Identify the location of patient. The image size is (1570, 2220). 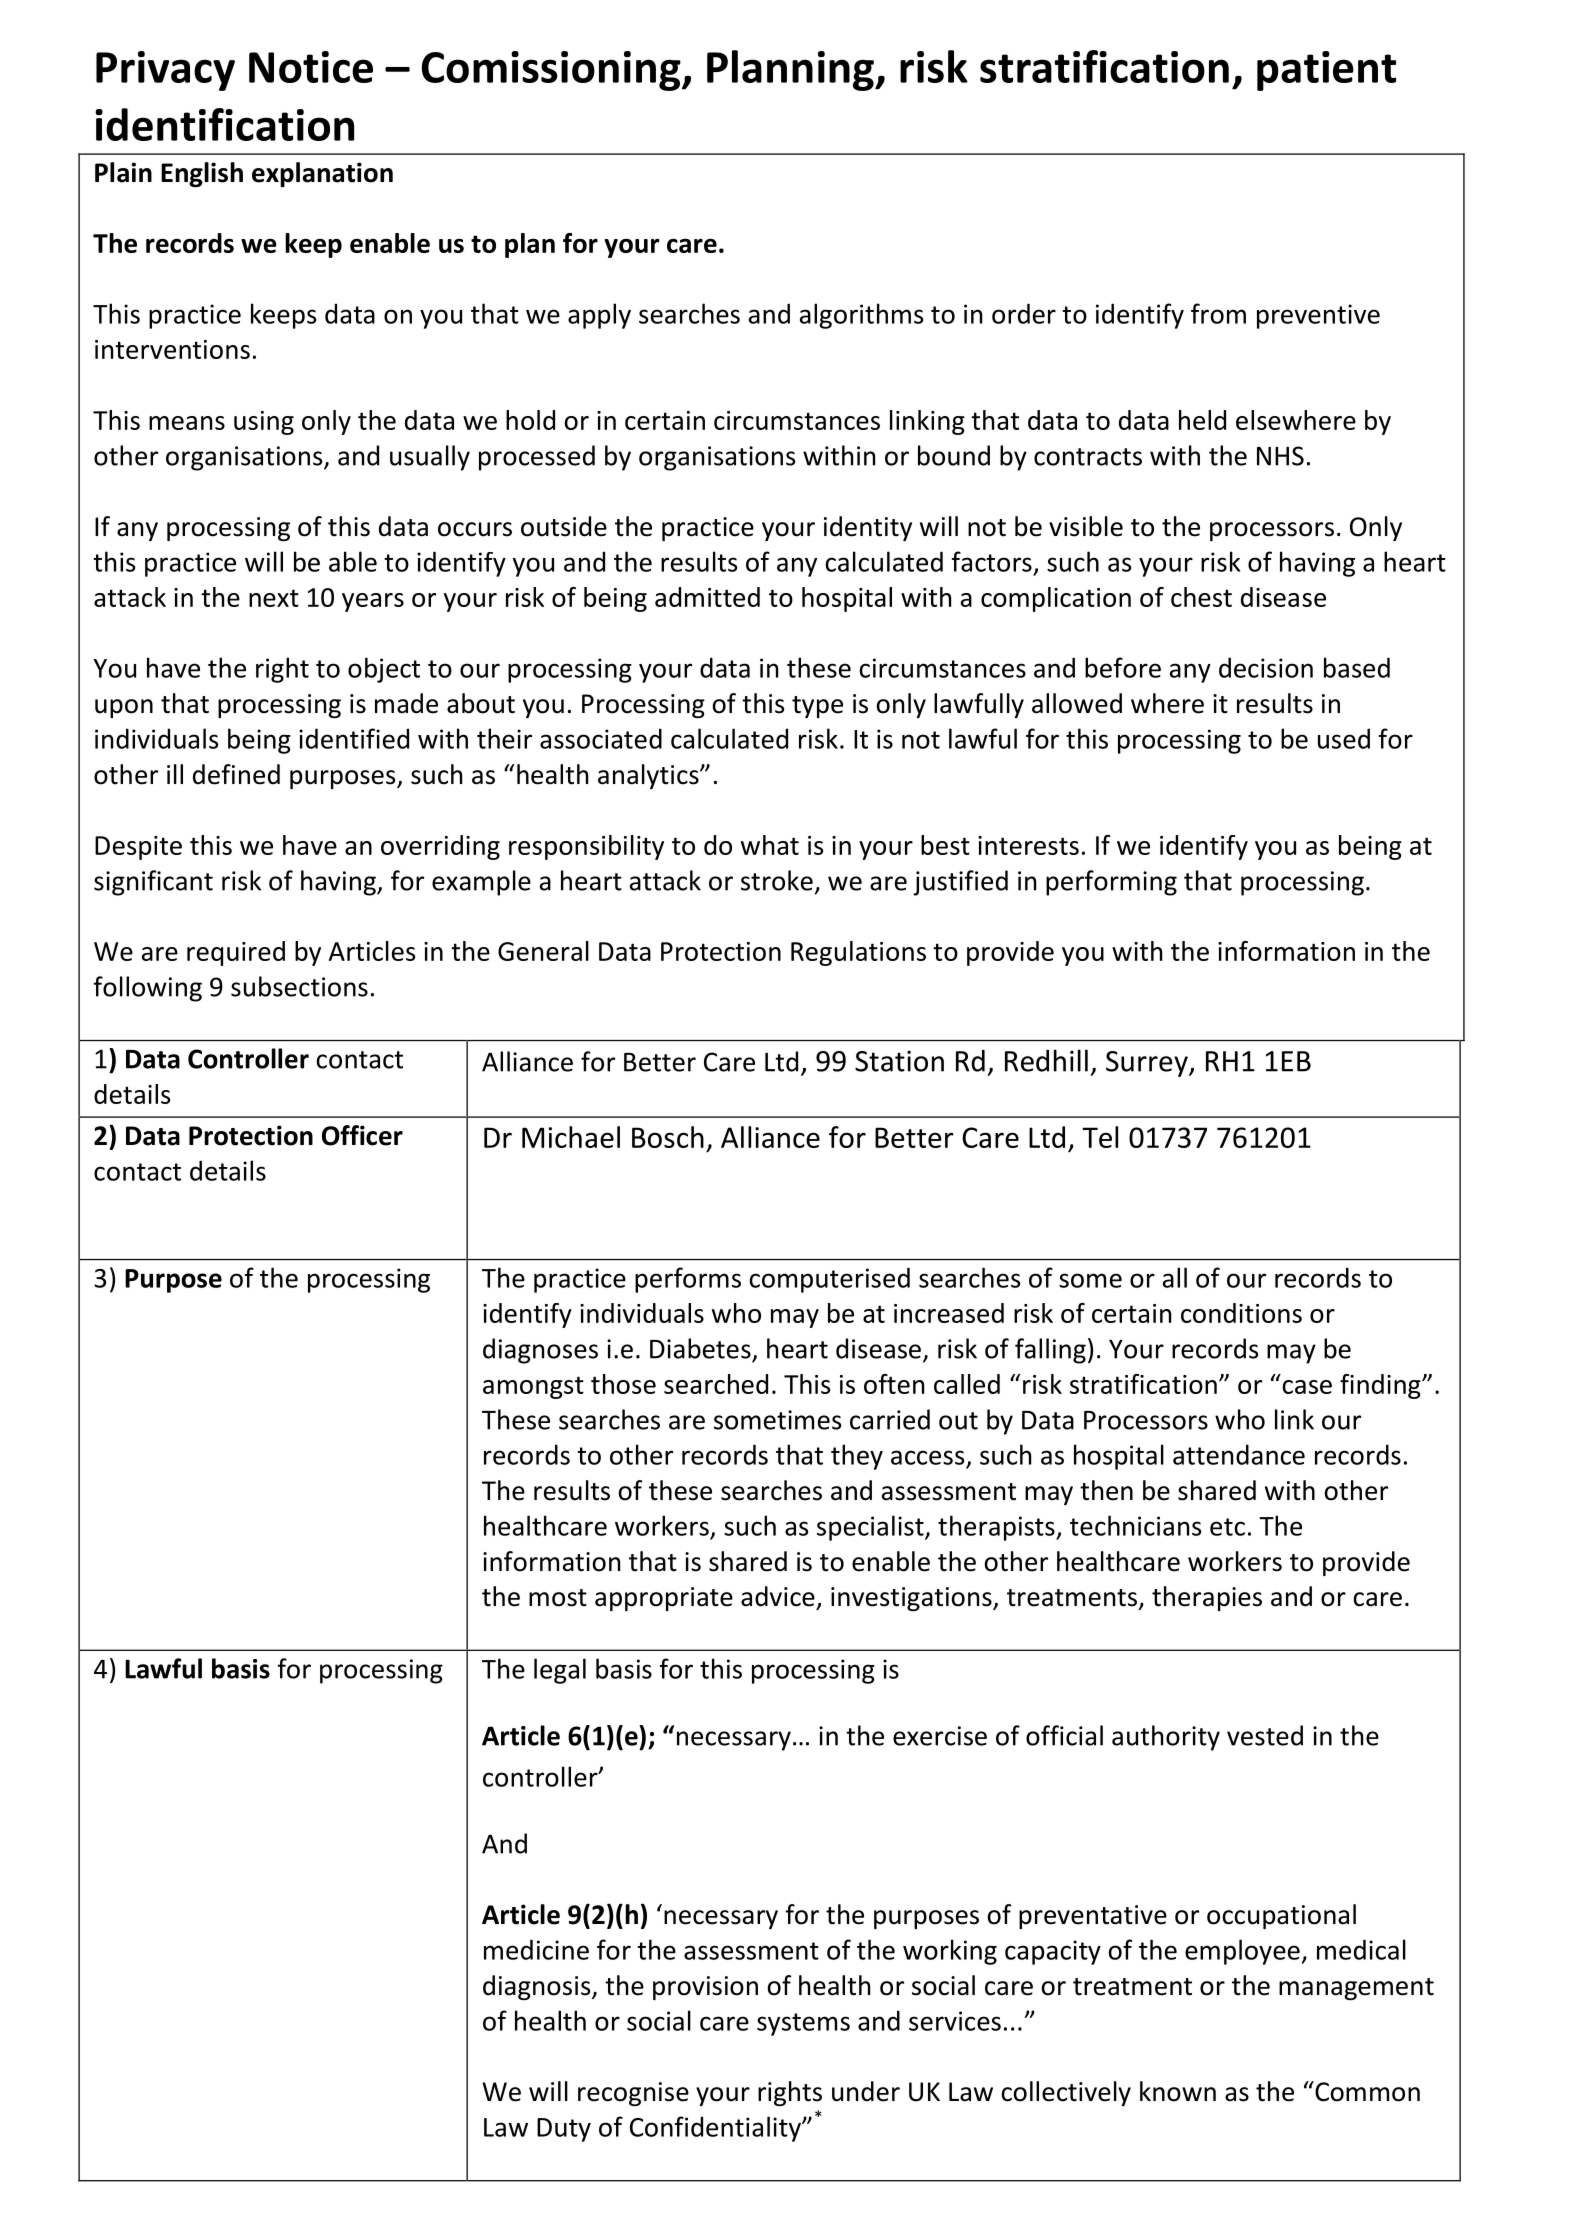
(1326, 71).
